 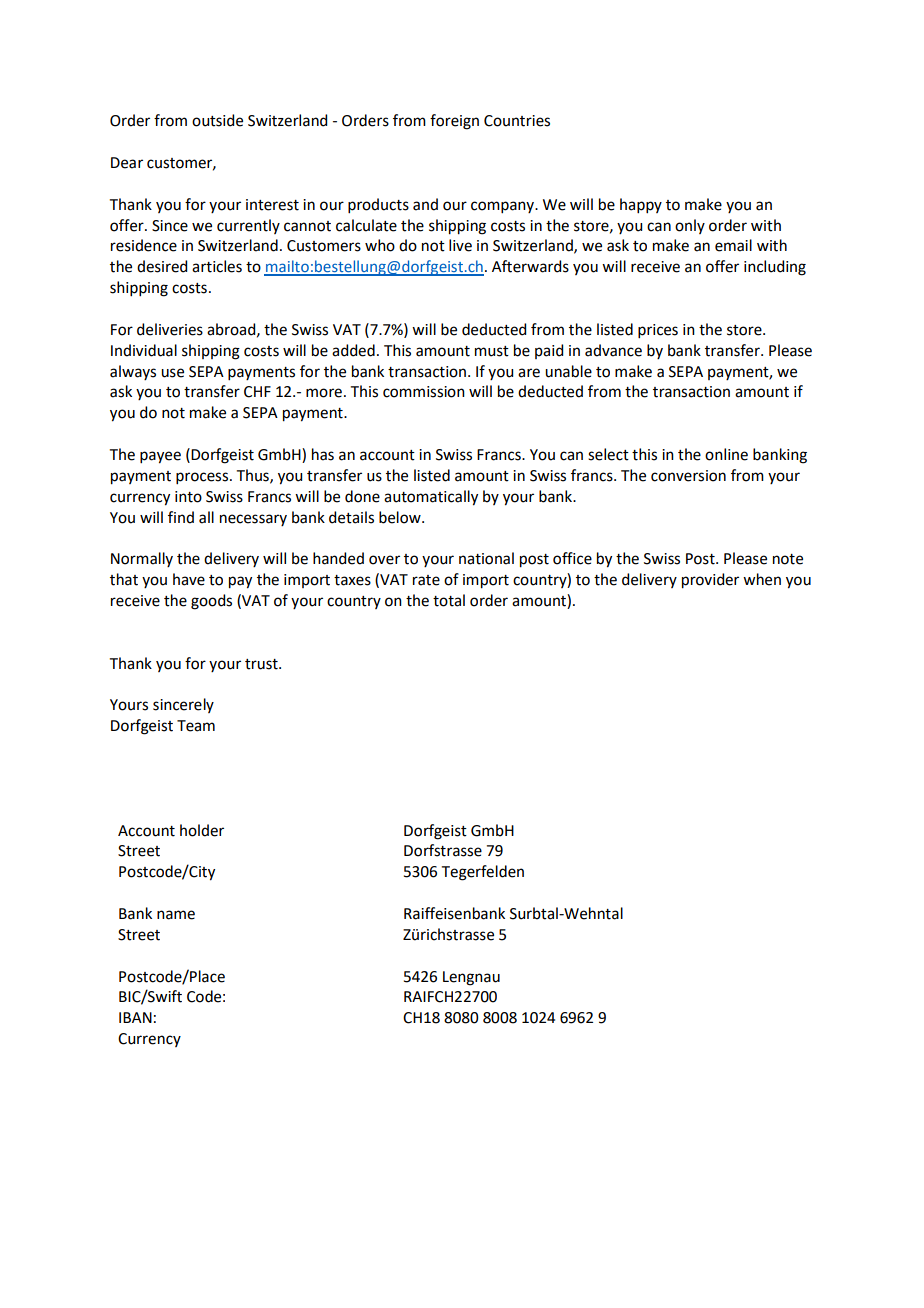 I want to click on happy, so click(x=641, y=205).
